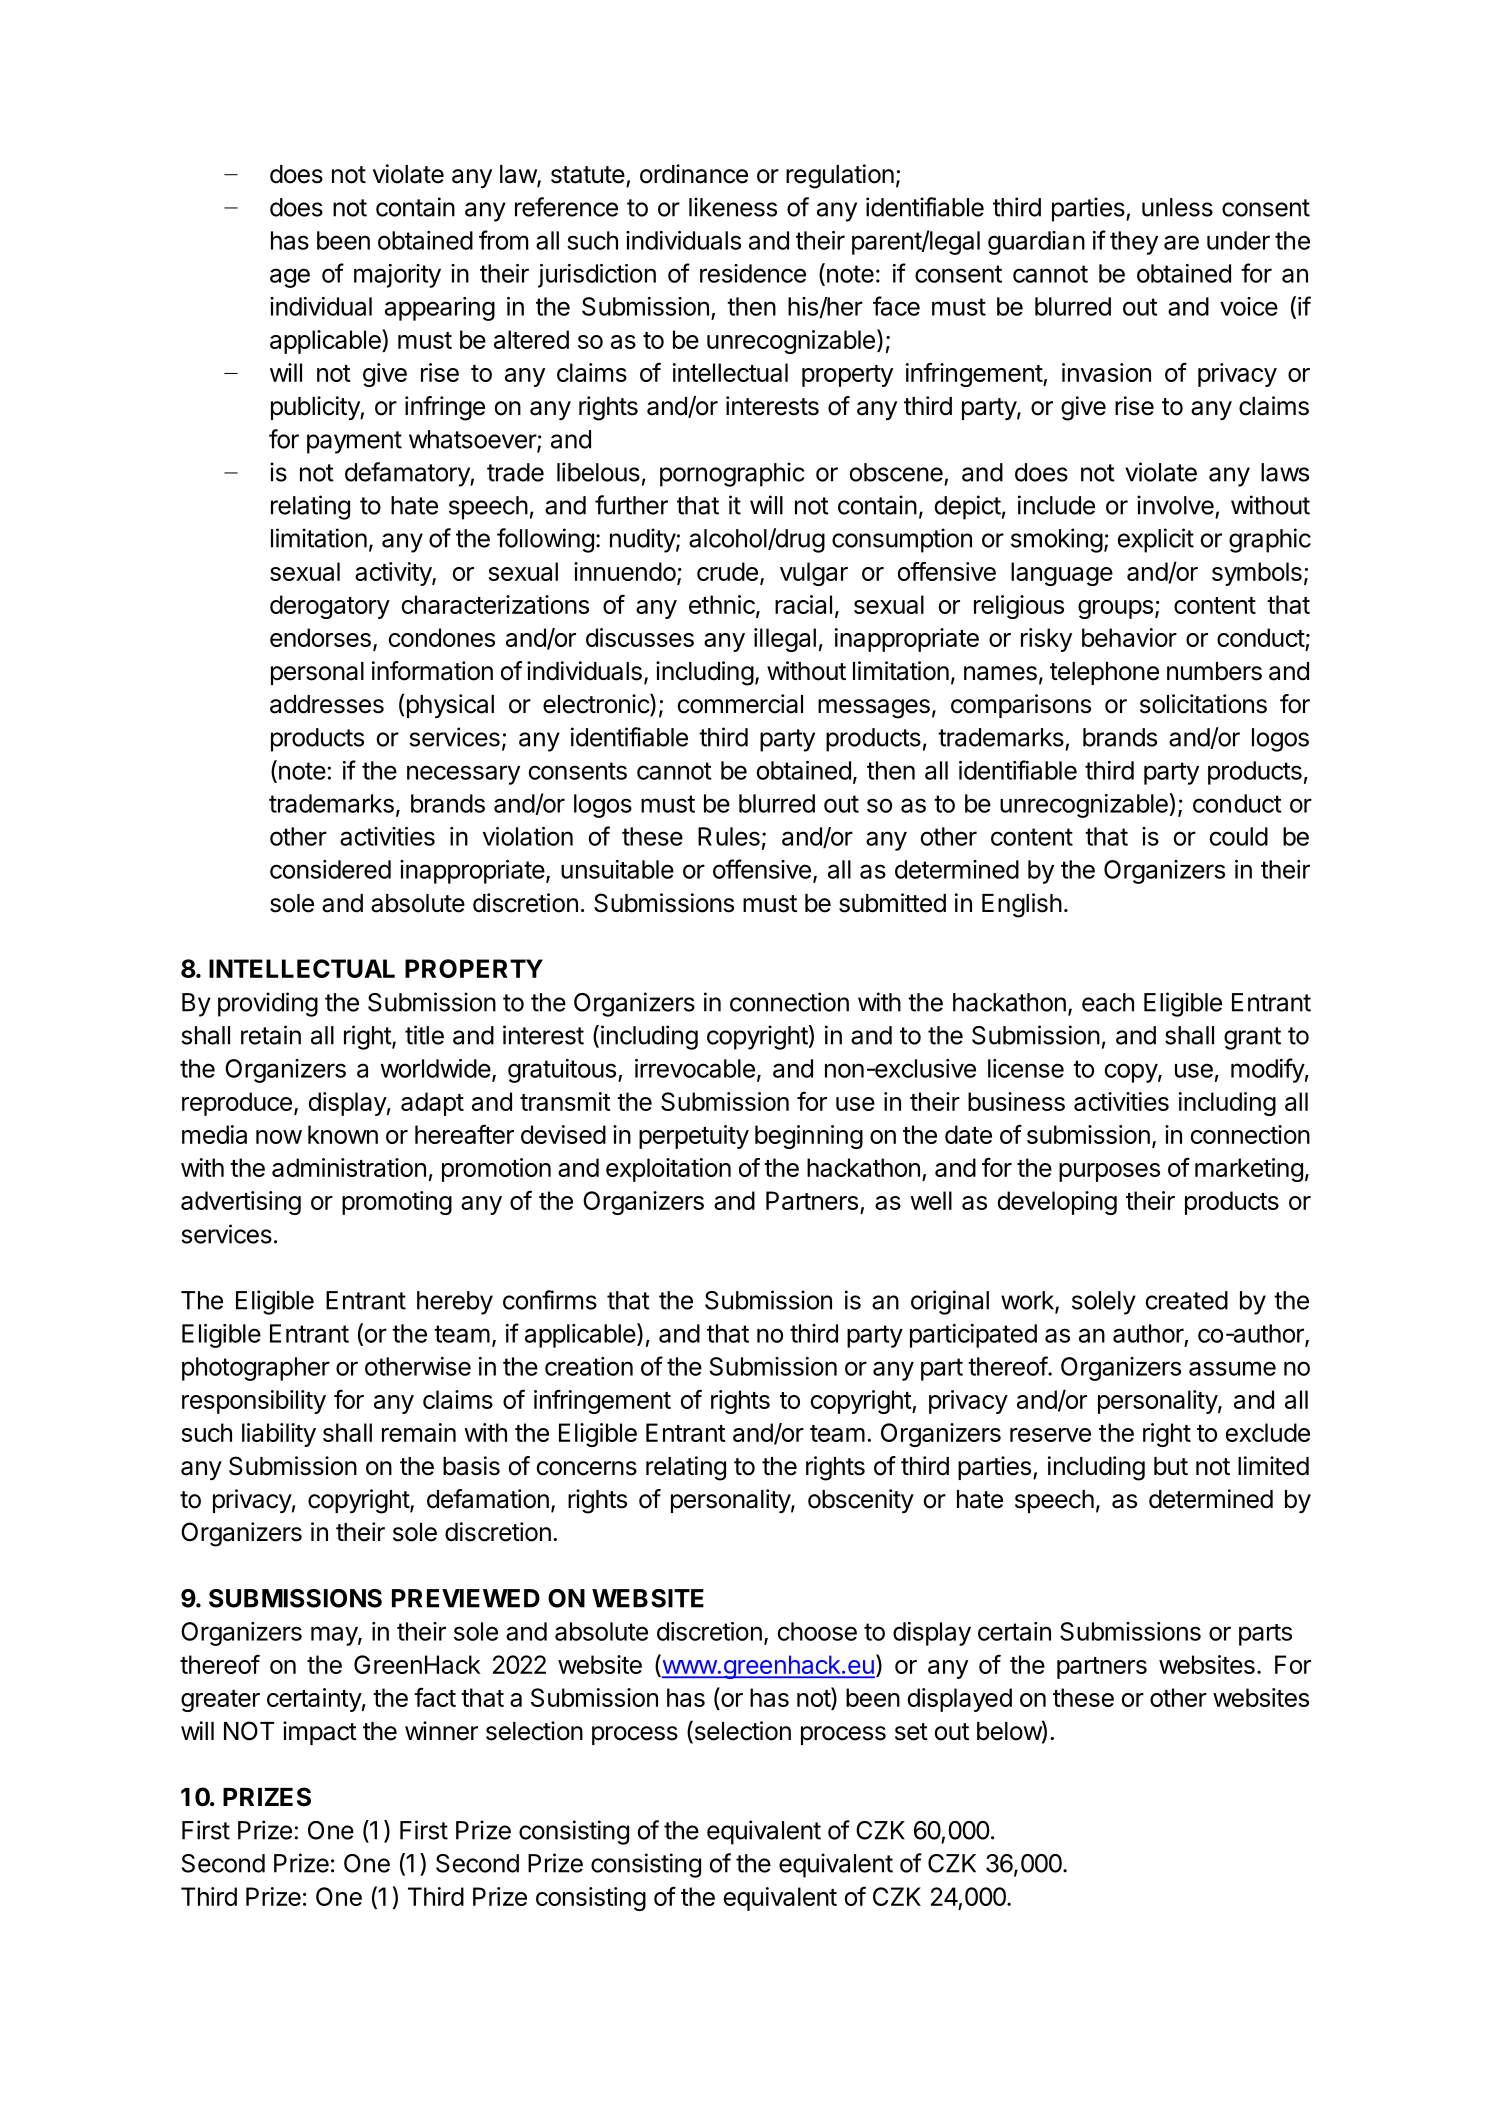 The image size is (1491, 2108). I want to click on providing, so click(268, 1004).
